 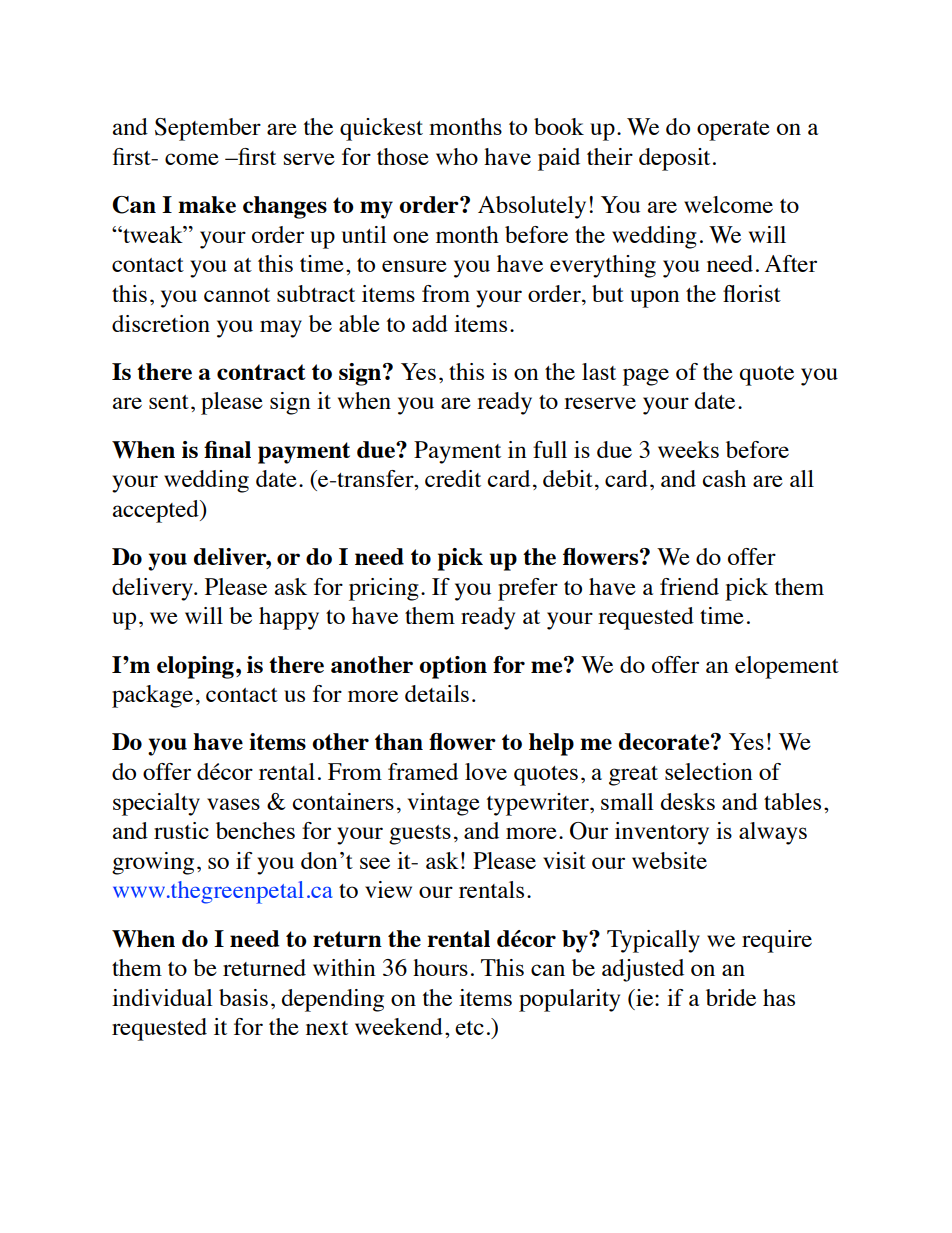 What do you see at coordinates (457, 156) in the screenshot?
I see `who` at bounding box center [457, 156].
